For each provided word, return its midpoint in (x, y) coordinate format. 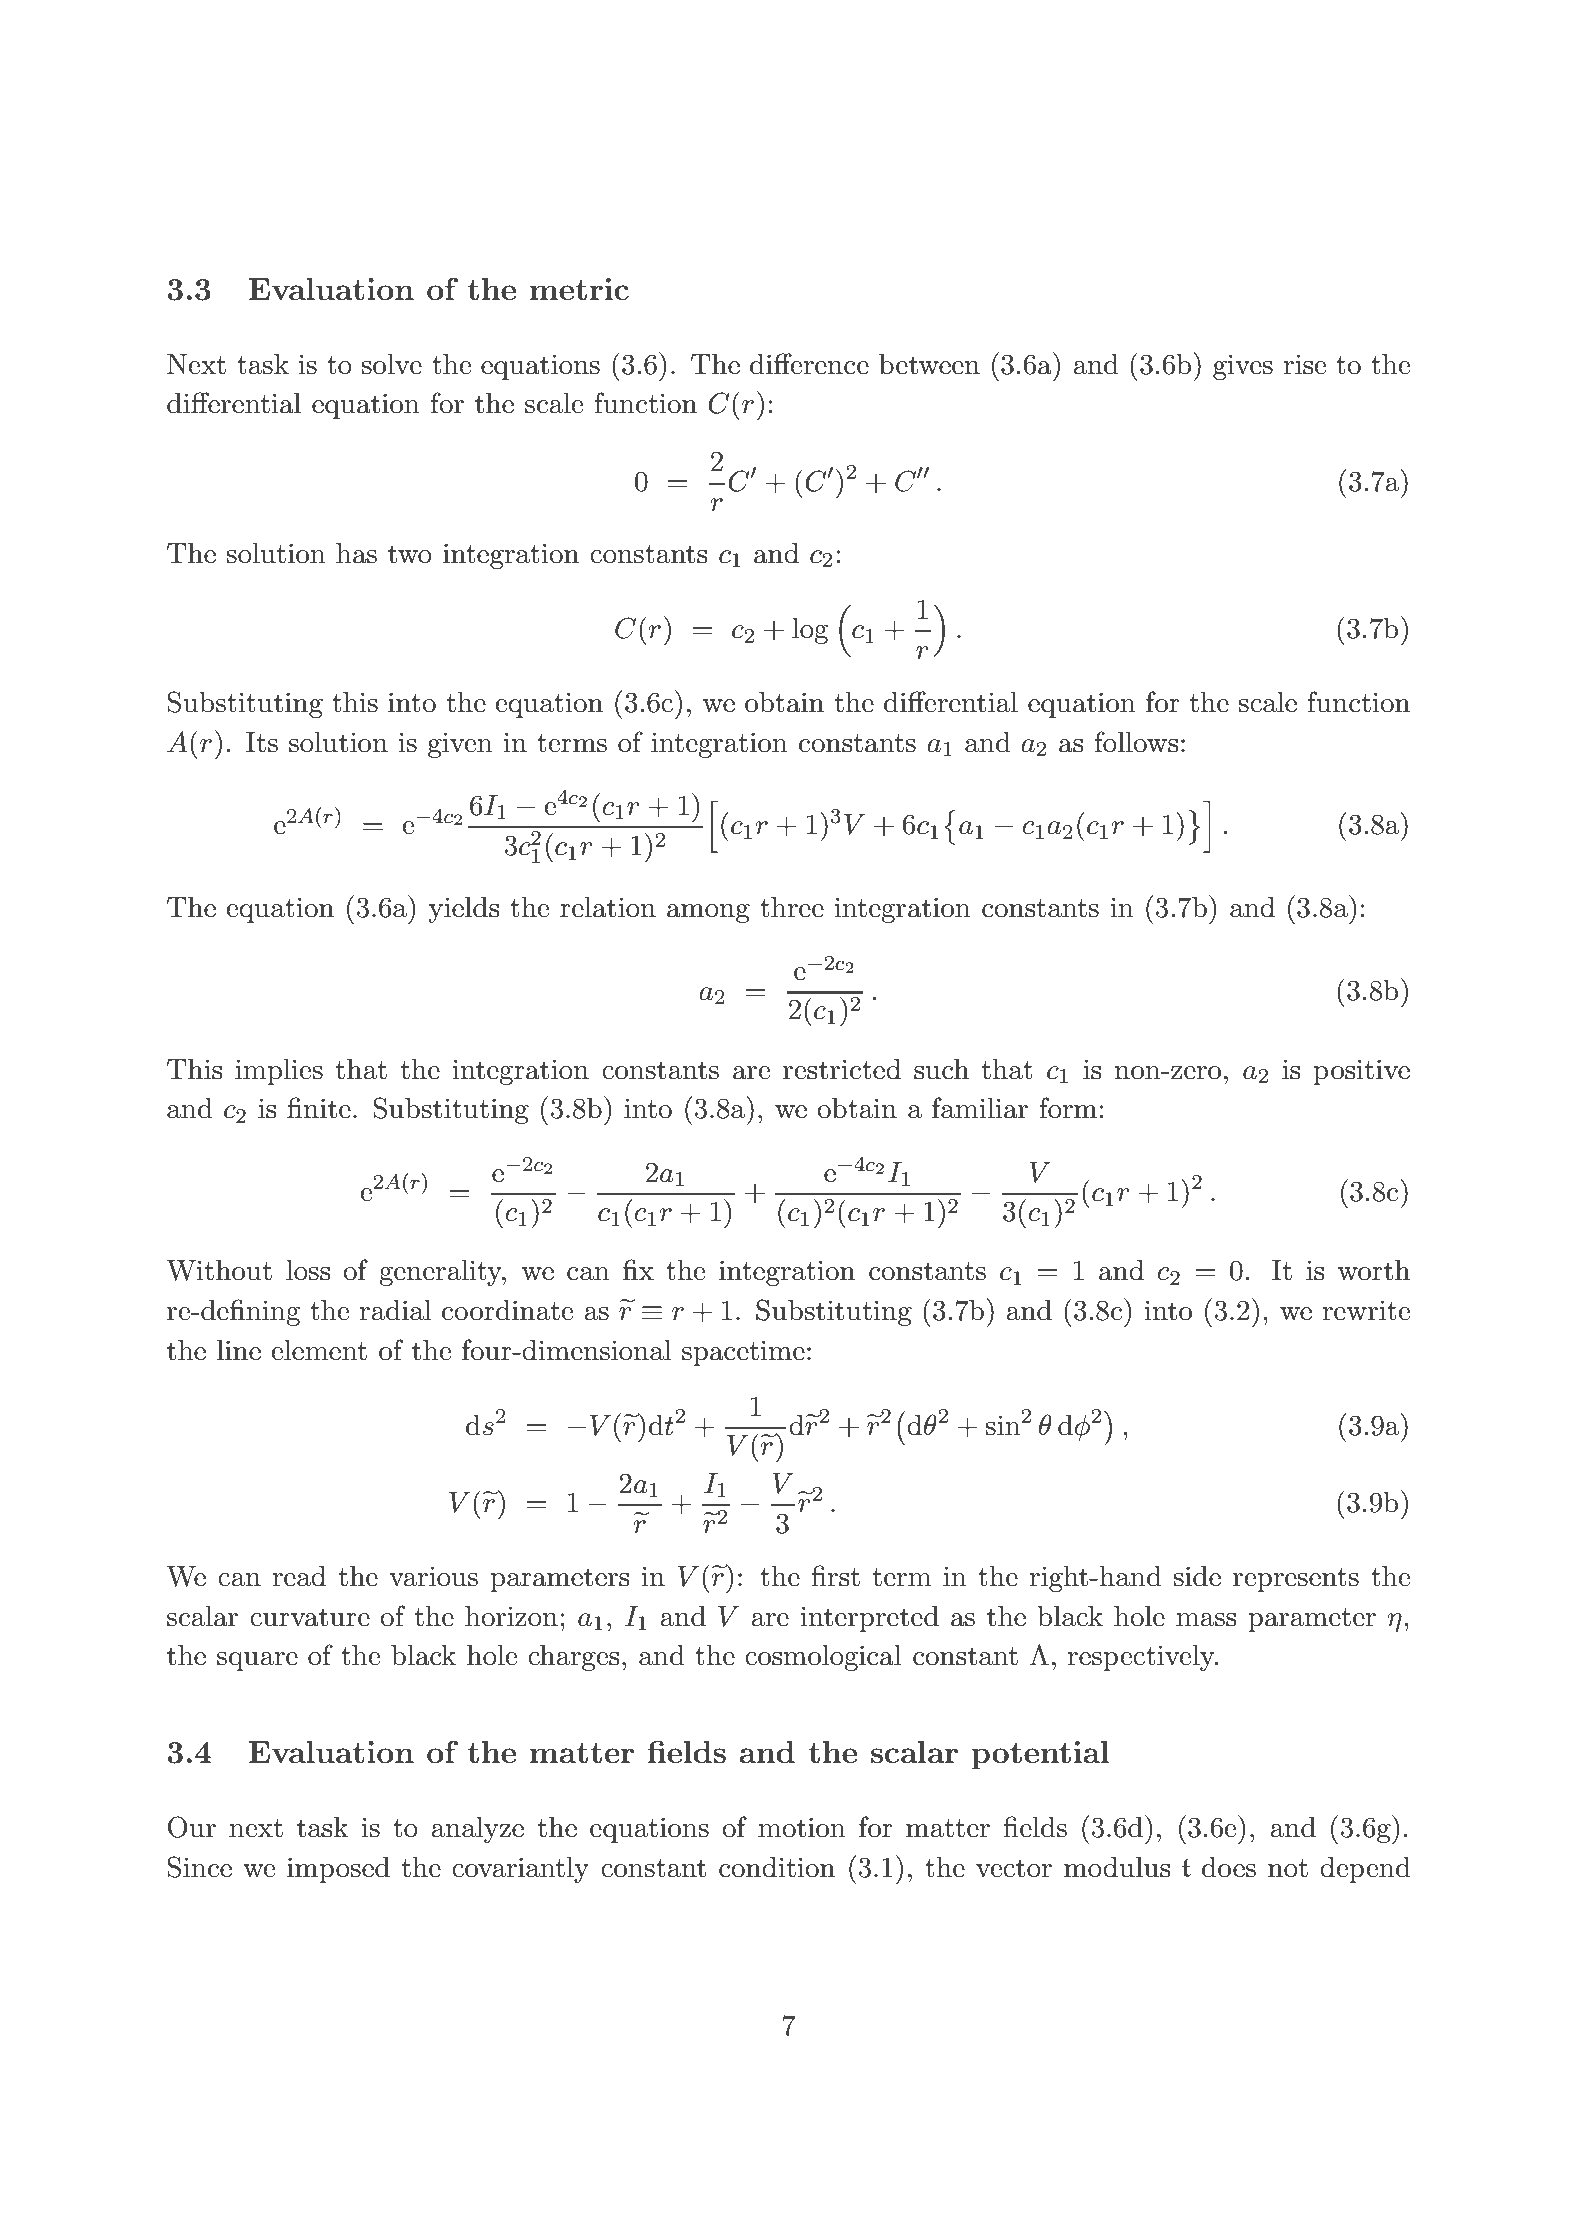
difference (809, 364)
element (319, 1350)
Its (262, 742)
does (1229, 1867)
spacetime (743, 1353)
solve (392, 364)
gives (1243, 367)
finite (319, 1108)
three (792, 907)
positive (1362, 1072)
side (1197, 1576)
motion (802, 1827)
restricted (842, 1069)
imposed (338, 1870)
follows (1137, 742)
